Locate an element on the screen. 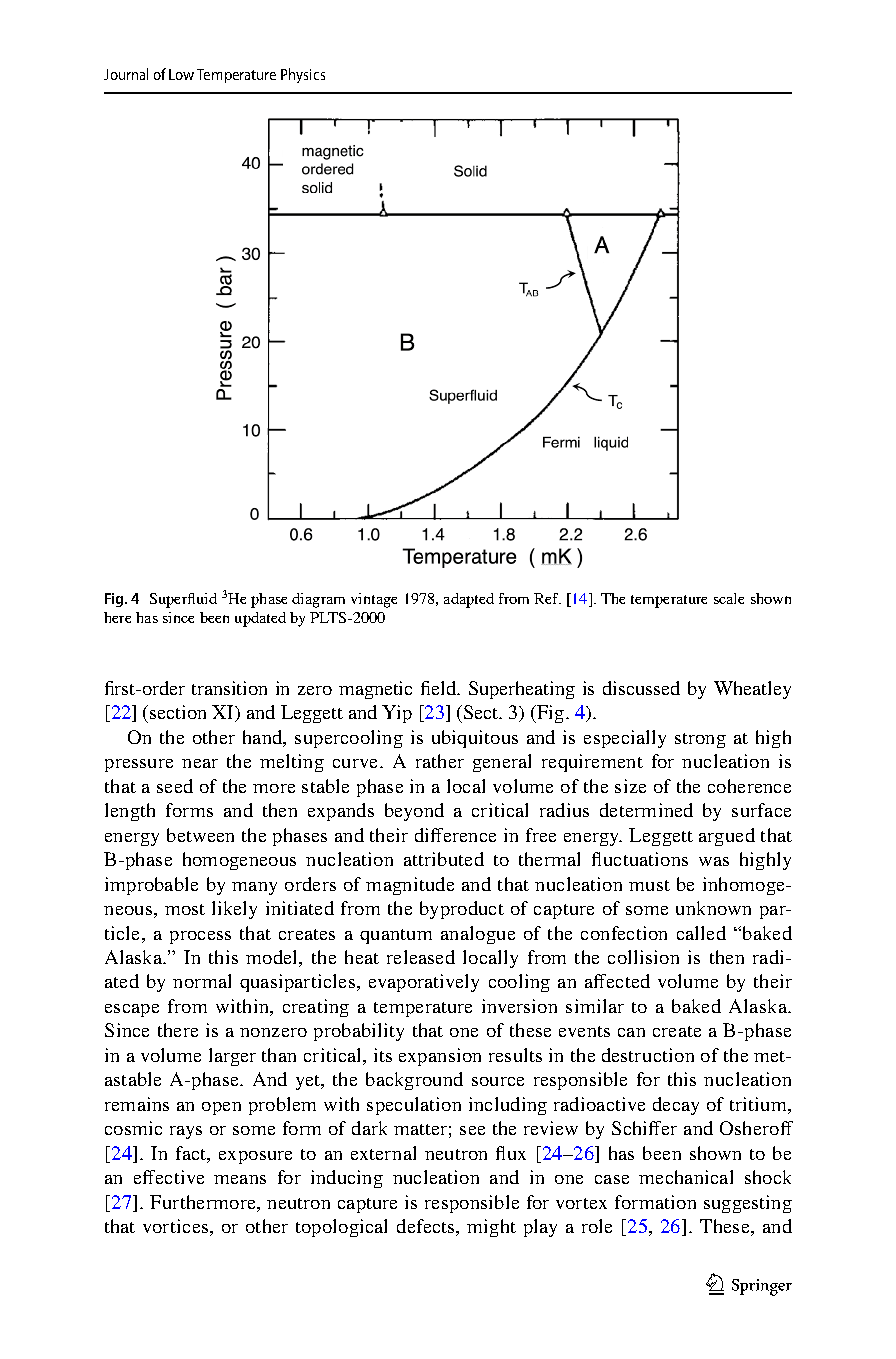 The image size is (896, 1359). transition is located at coordinates (229, 688).
